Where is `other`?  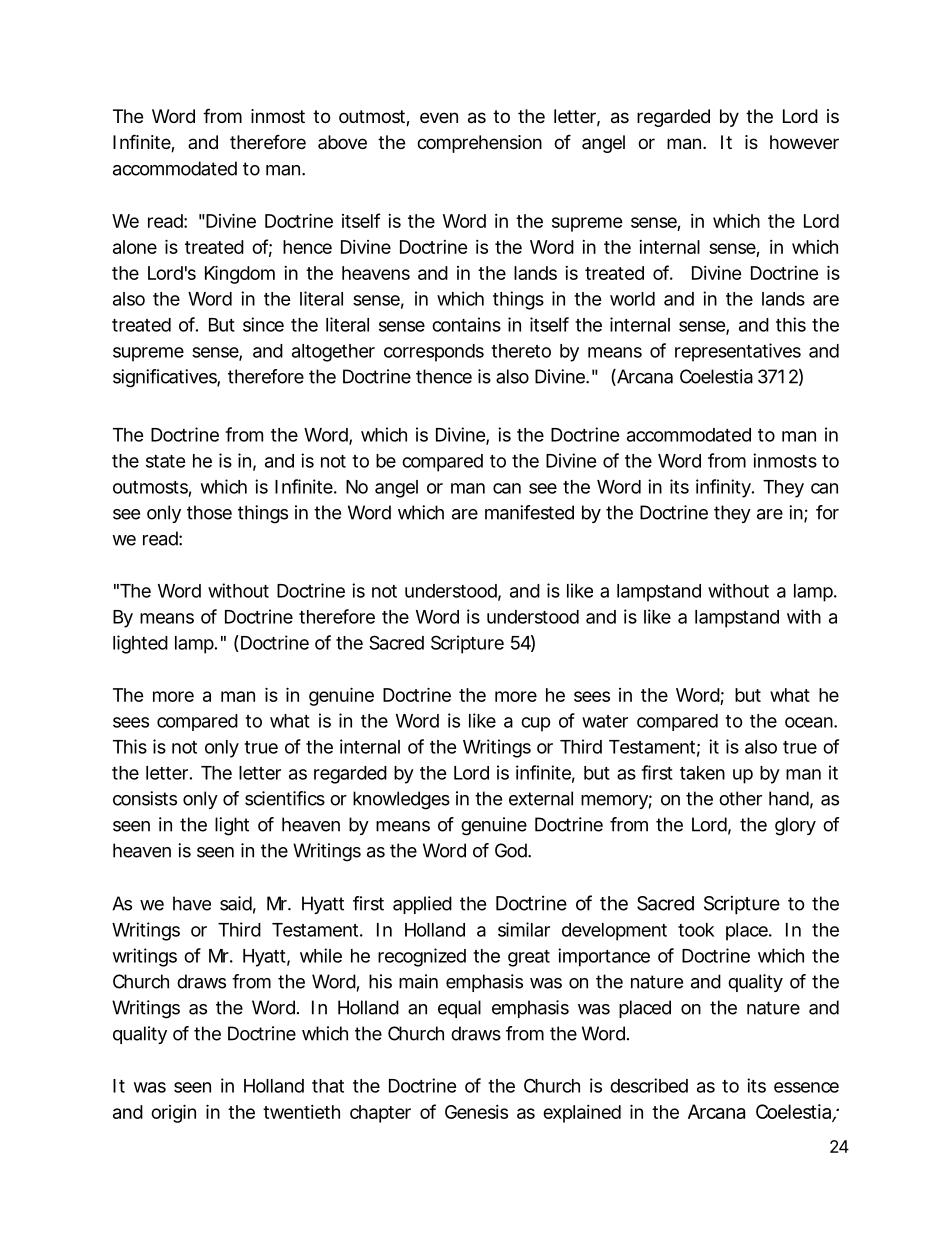
other is located at coordinates (740, 798).
